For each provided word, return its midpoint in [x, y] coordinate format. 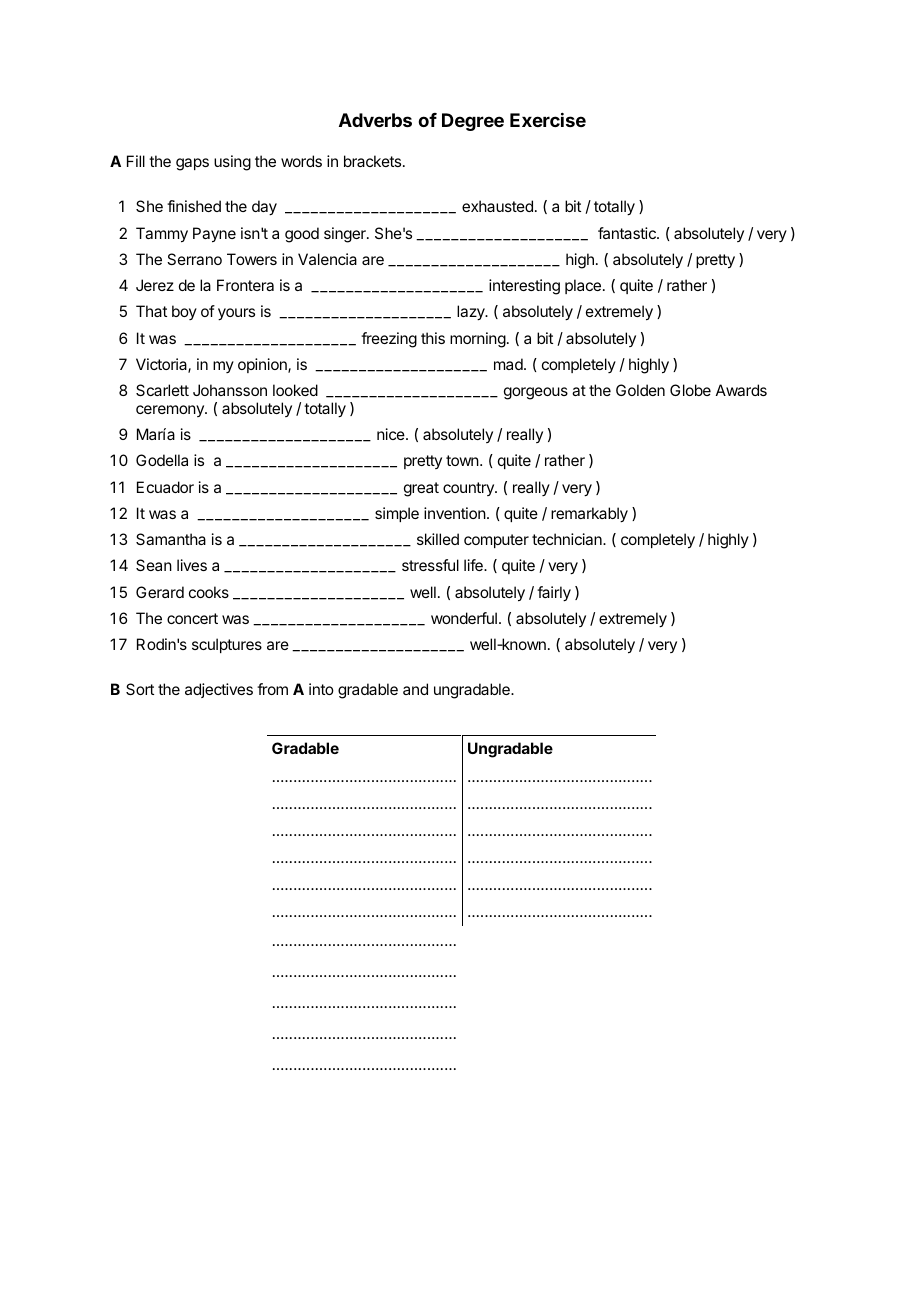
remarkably [589, 515]
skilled [438, 539]
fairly [554, 594]
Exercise [548, 120]
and [415, 689]
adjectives [219, 690]
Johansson [230, 390]
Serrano [194, 259]
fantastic [628, 233]
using [232, 163]
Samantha [171, 539]
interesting [524, 287]
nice [392, 434]
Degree [473, 122]
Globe [690, 390]
